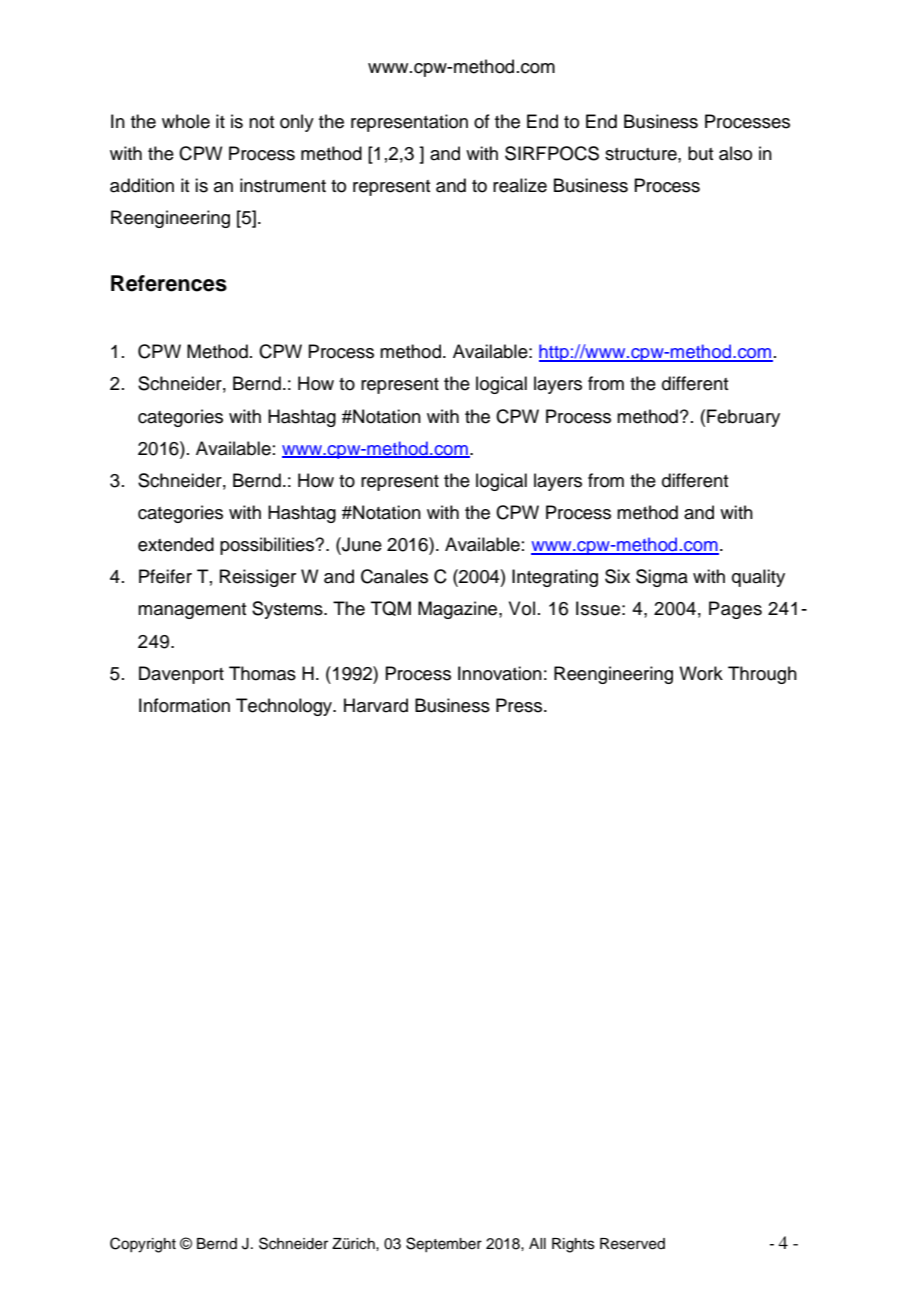  I want to click on realize, so click(520, 185).
